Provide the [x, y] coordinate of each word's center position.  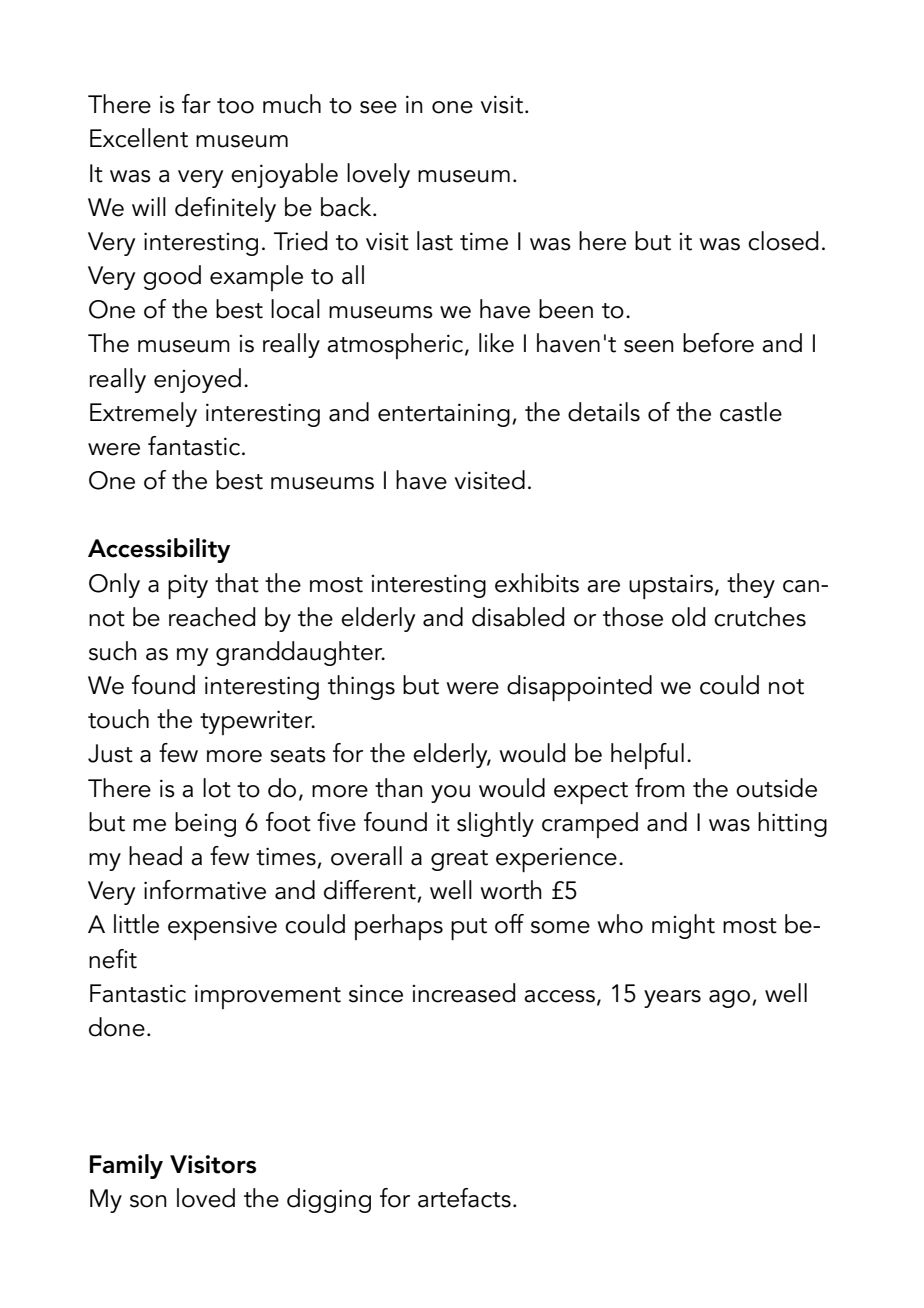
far [196, 104]
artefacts [464, 1198]
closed [783, 241]
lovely [378, 175]
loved [206, 1198]
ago [731, 999]
